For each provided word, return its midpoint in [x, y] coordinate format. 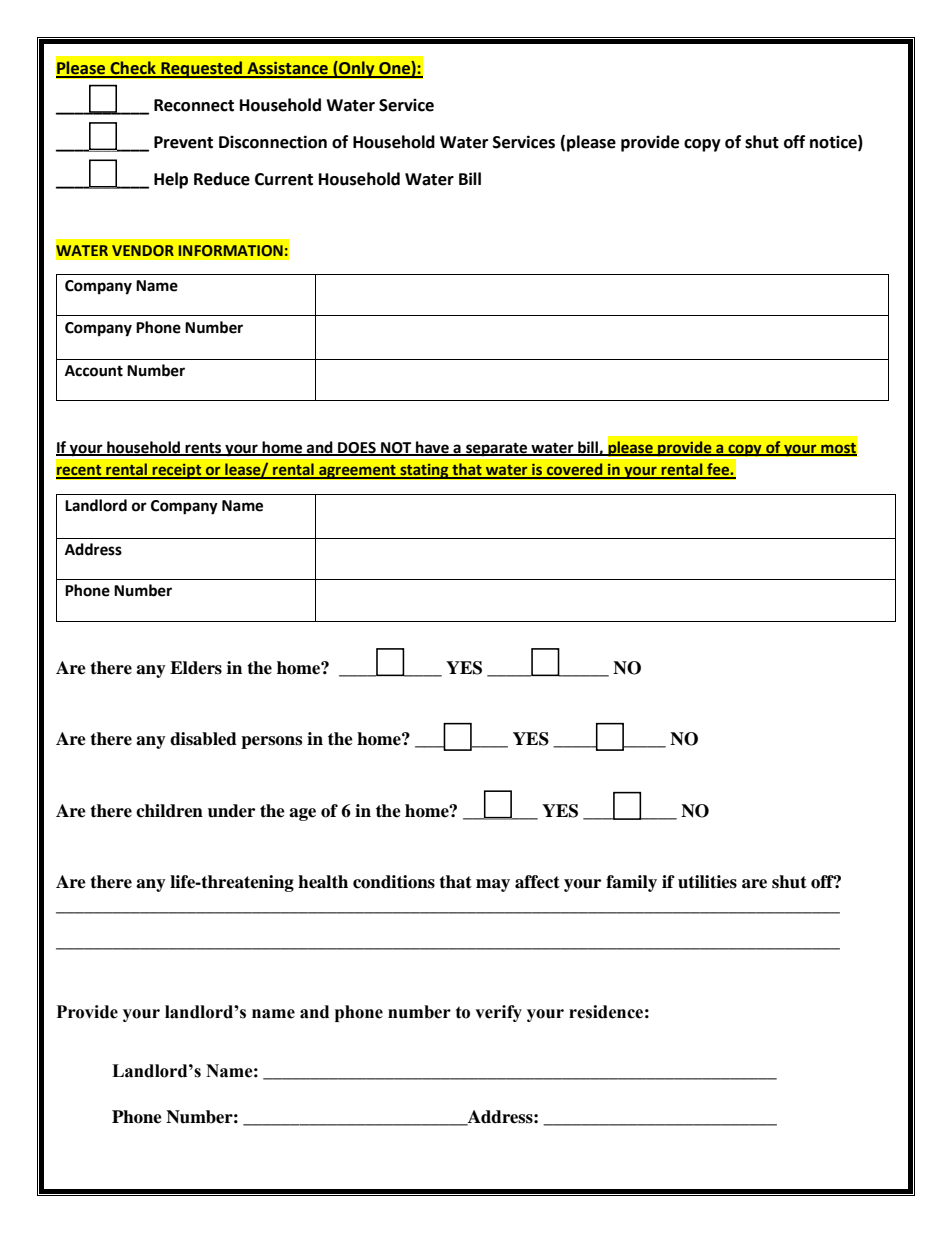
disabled [203, 739]
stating [424, 471]
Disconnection [273, 142]
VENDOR [143, 250]
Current [284, 179]
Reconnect [194, 105]
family [631, 883]
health [323, 882]
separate [497, 449]
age [302, 814]
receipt [177, 471]
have [432, 448]
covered [575, 470]
